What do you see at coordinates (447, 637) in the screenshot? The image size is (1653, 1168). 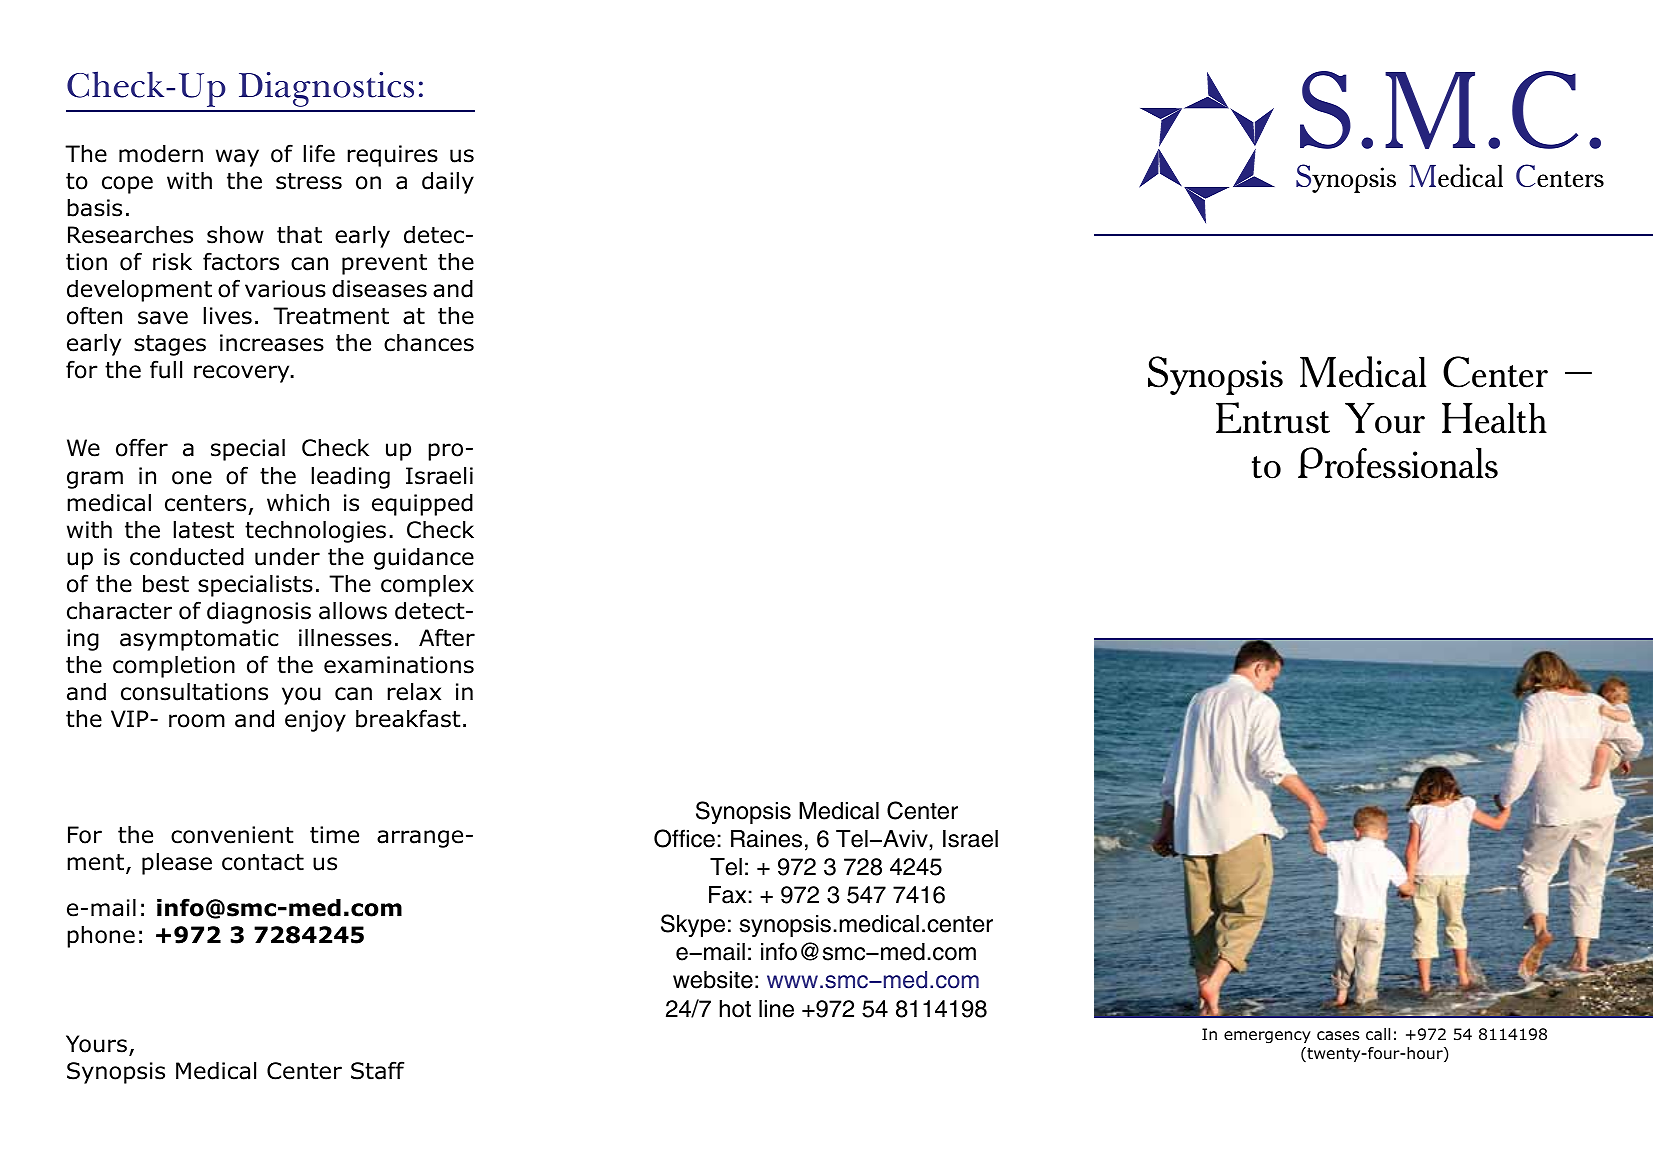 I see `After` at bounding box center [447, 637].
